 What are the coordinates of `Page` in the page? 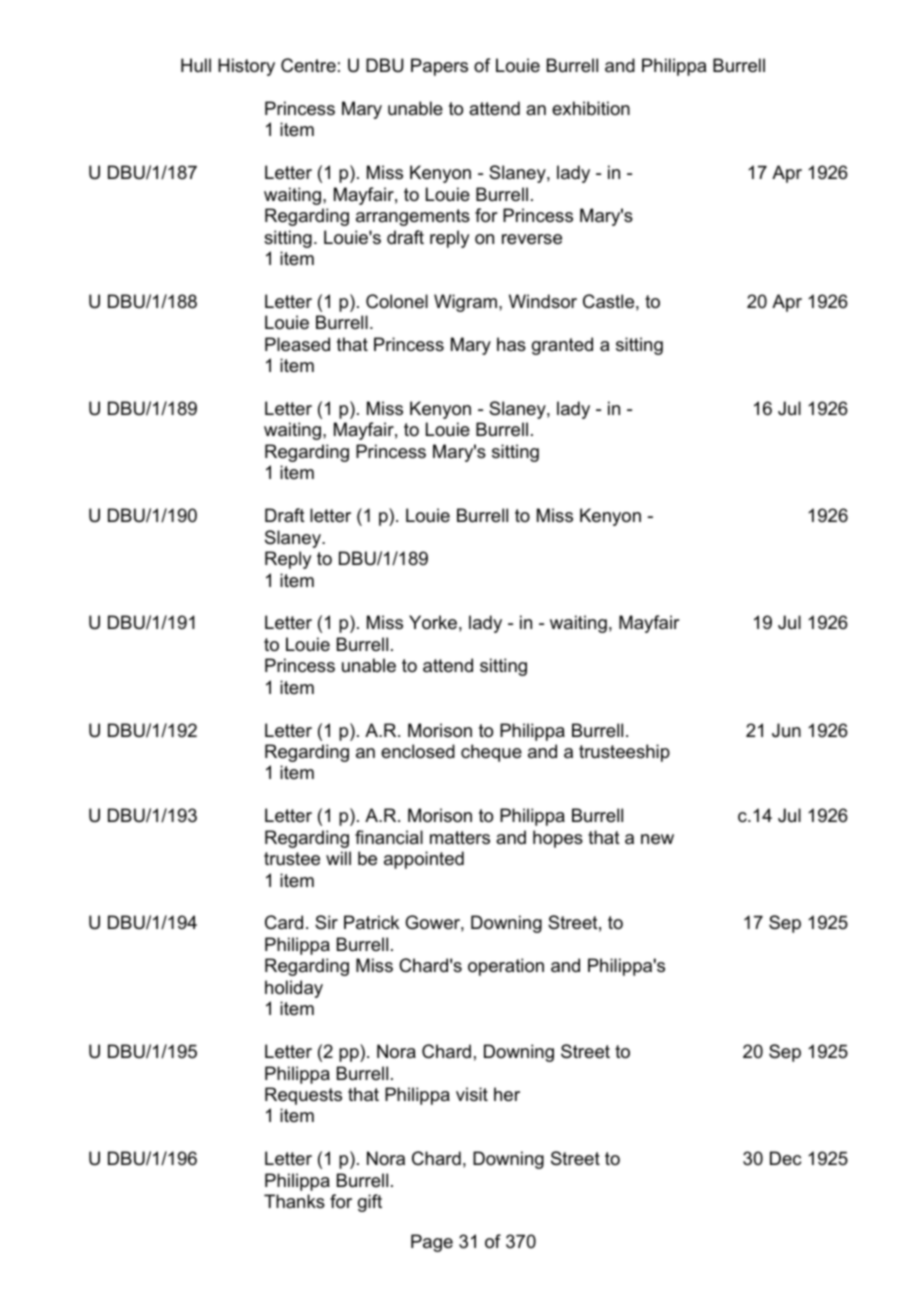 It's located at (432, 1243).
